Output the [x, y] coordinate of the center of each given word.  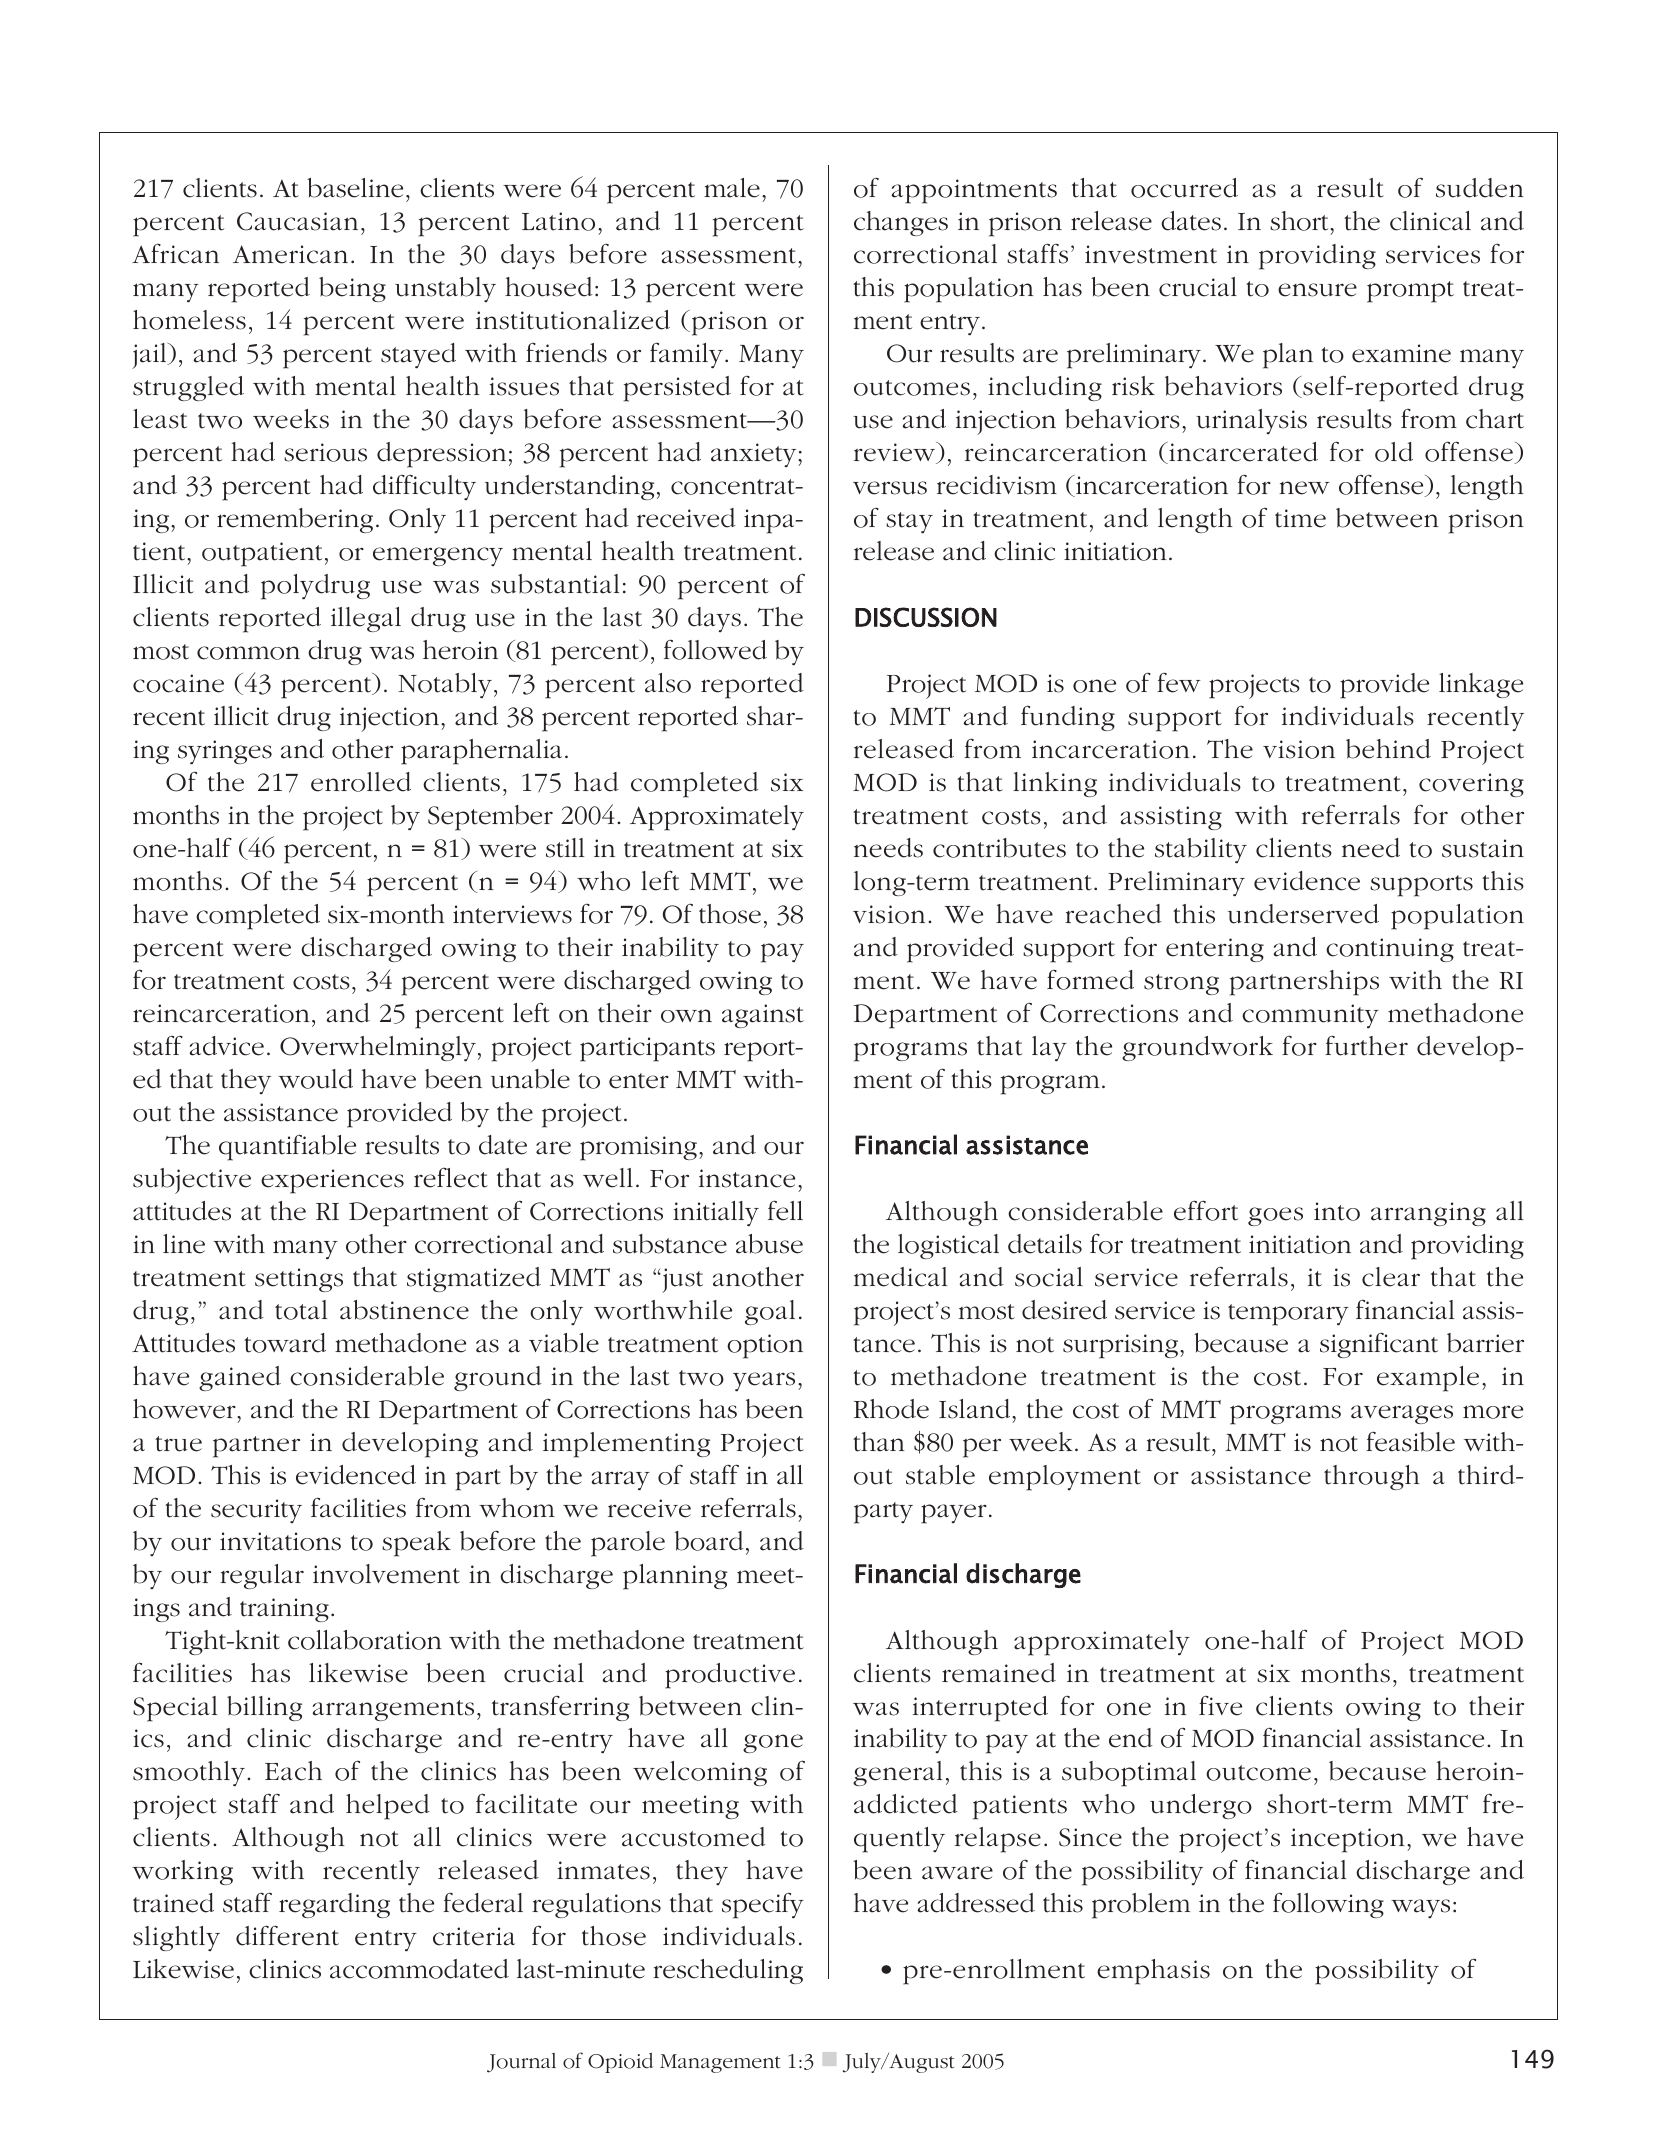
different [287, 1935]
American [290, 254]
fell [785, 1210]
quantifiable [287, 1147]
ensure [1317, 290]
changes [901, 223]
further [1366, 1045]
